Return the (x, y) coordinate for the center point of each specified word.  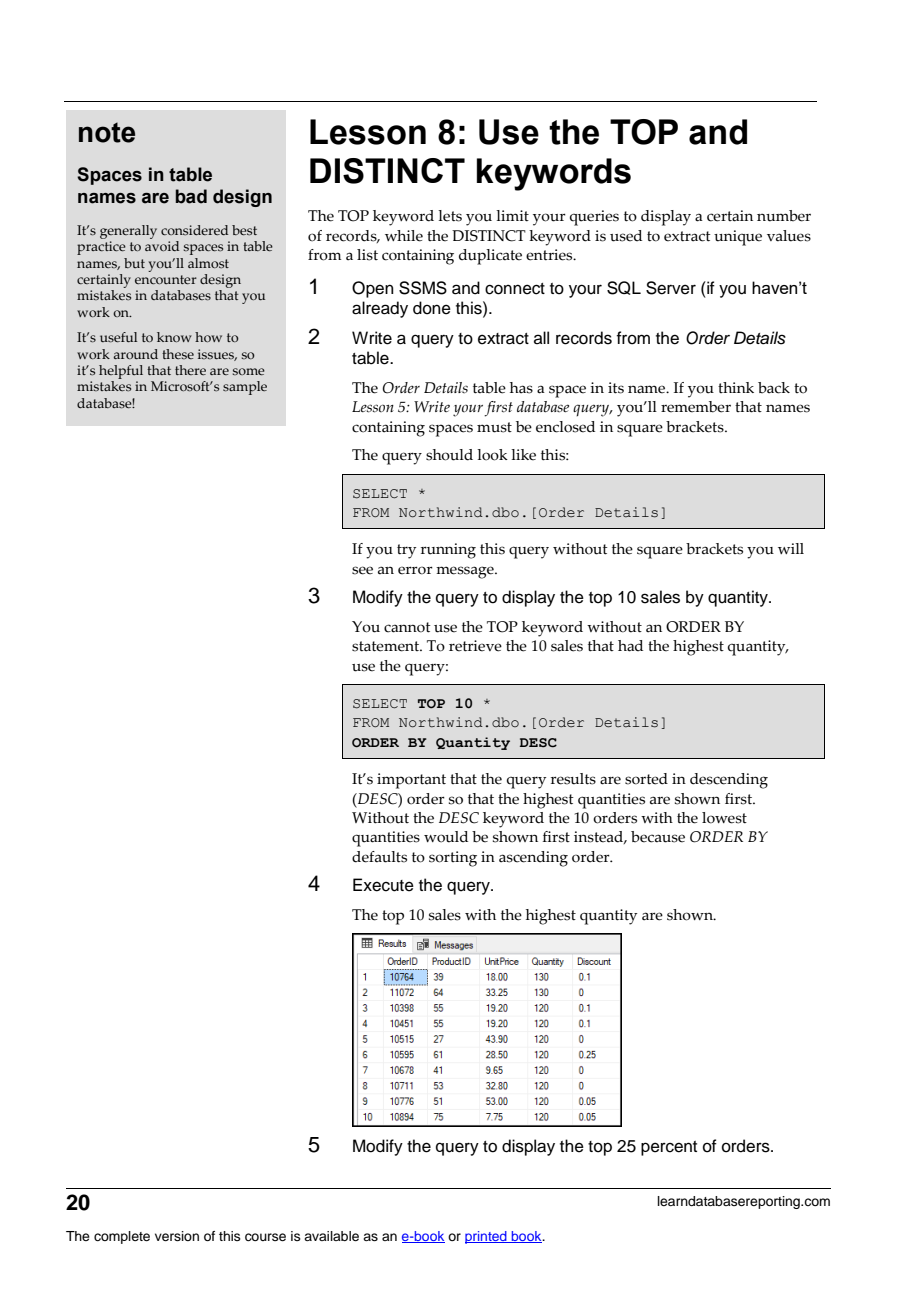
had (630, 646)
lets (450, 216)
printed (487, 1237)
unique (738, 238)
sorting (453, 859)
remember (696, 407)
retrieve (475, 646)
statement (387, 646)
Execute (383, 885)
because (658, 837)
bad (191, 196)
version (177, 1236)
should (449, 455)
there (190, 370)
